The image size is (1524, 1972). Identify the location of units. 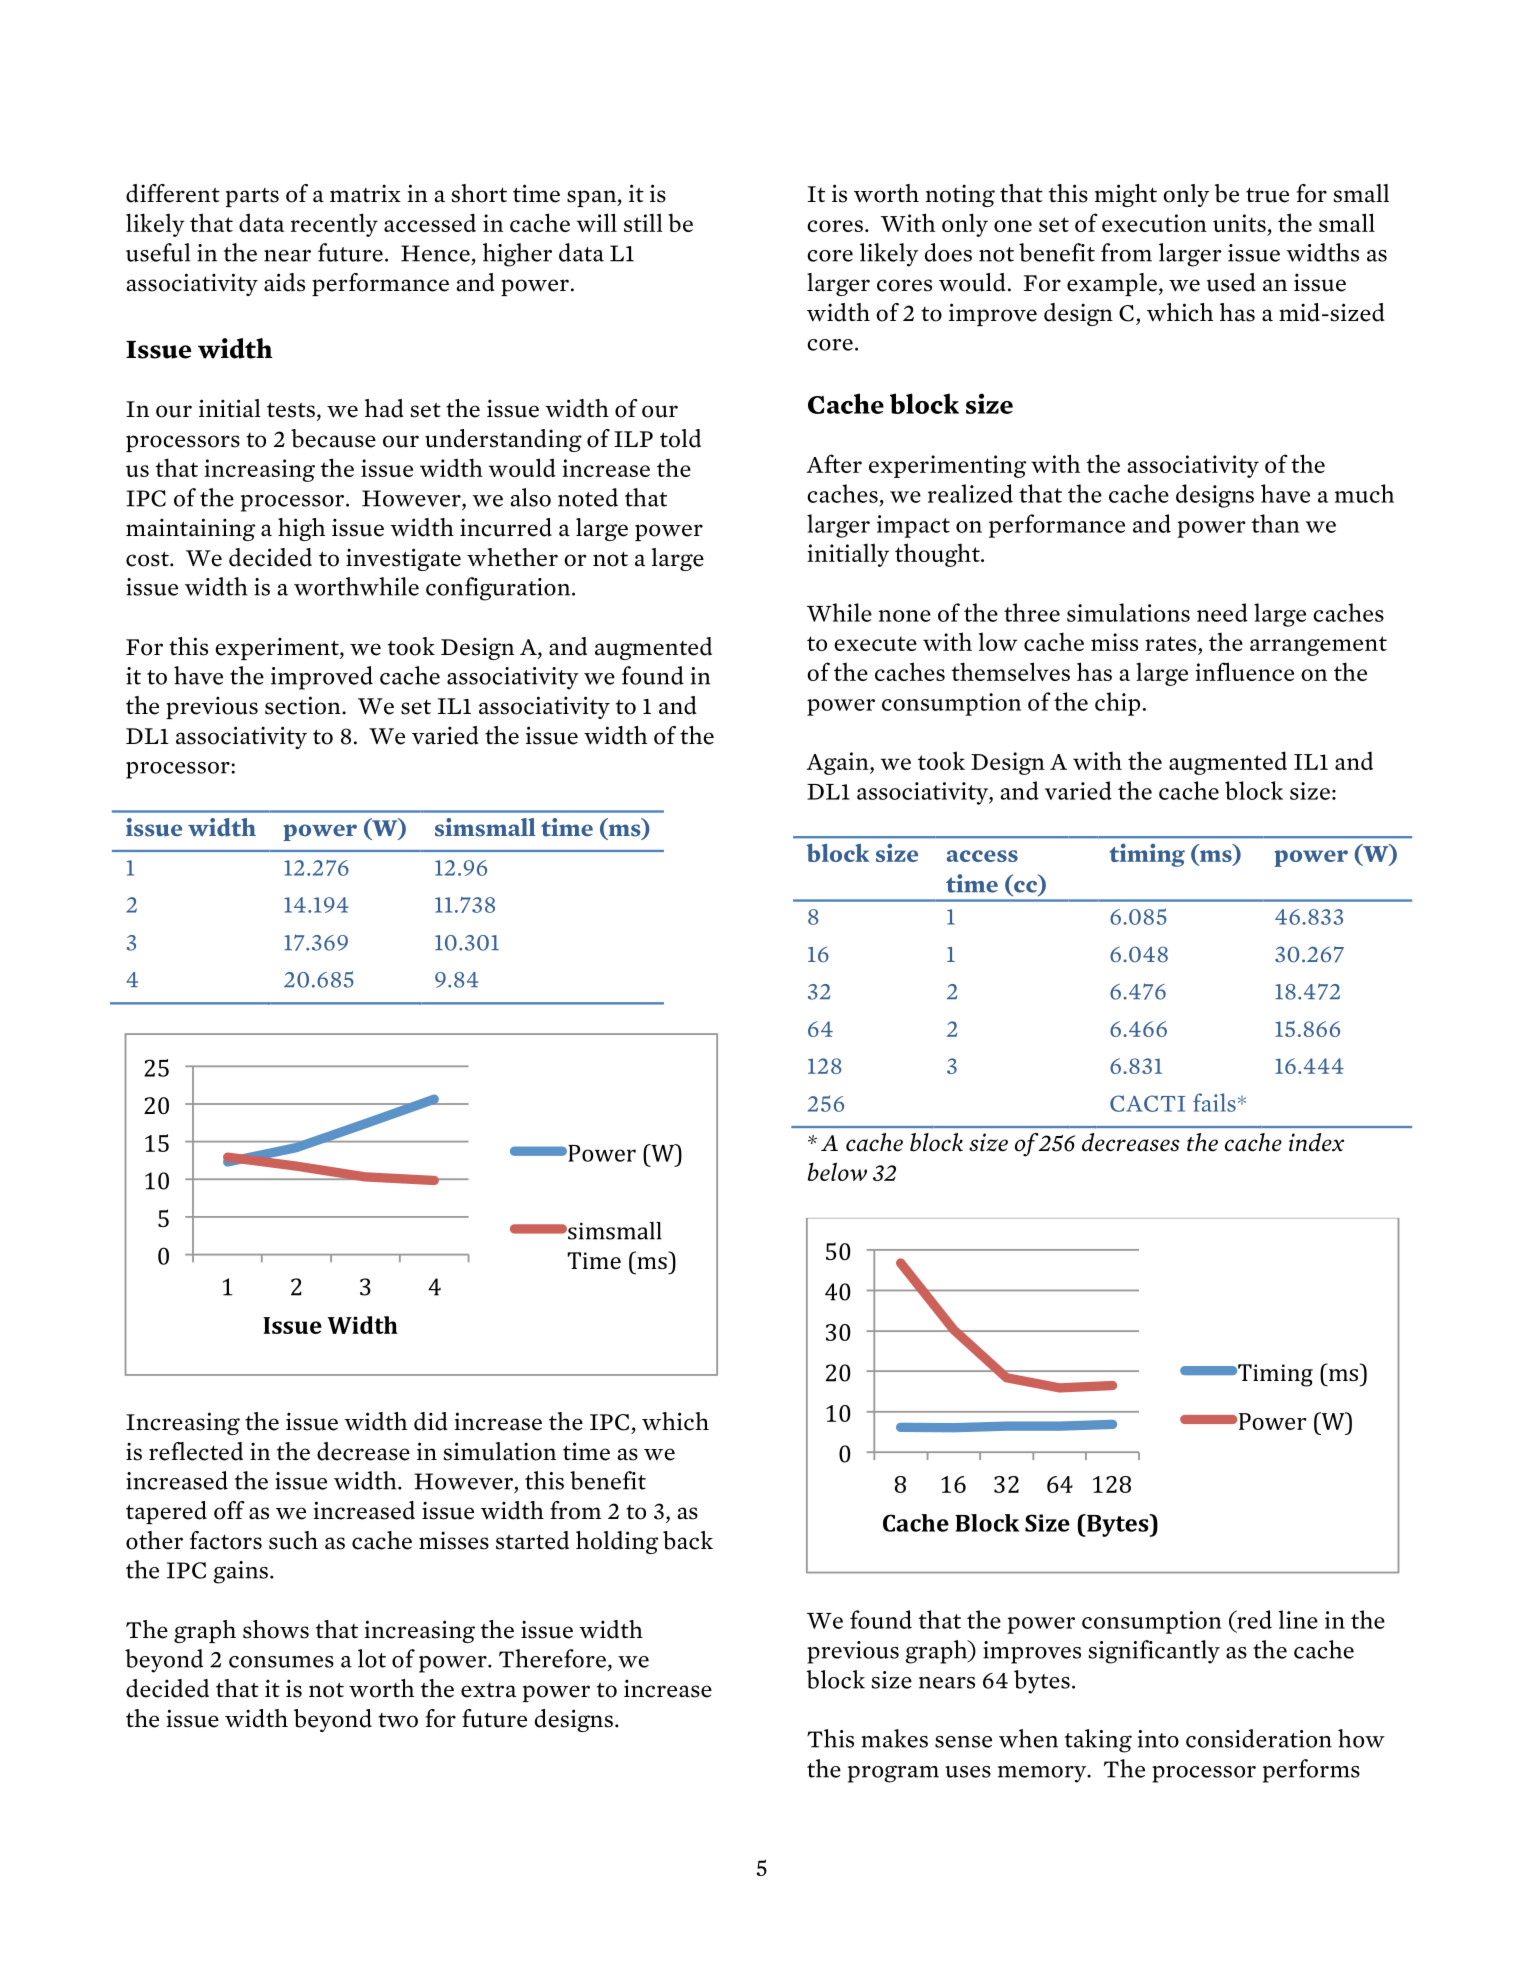
(1239, 223).
